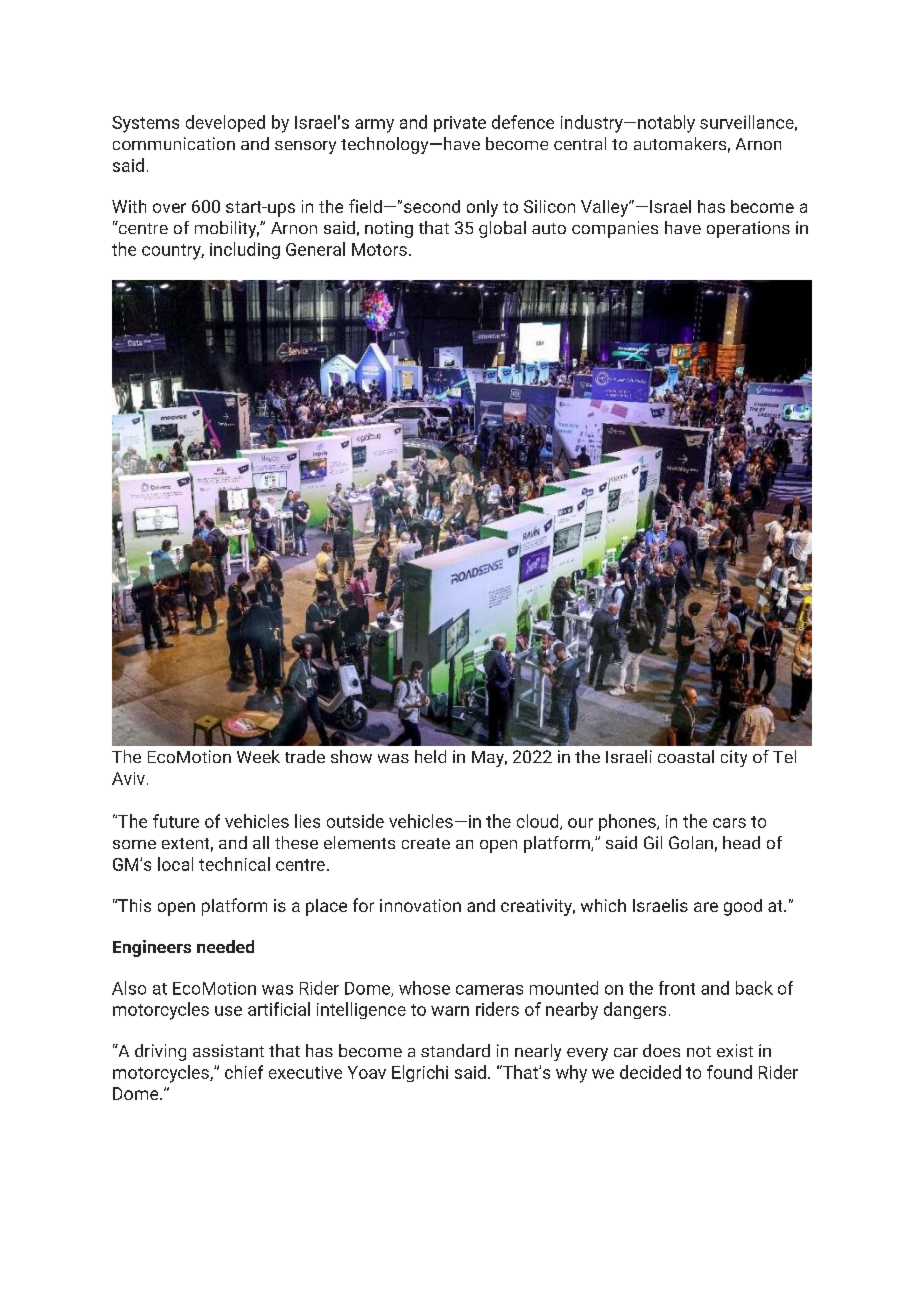 The height and width of the document is (1308, 924). Describe the element at coordinates (460, 124) in the document. I see `private` at that location.
